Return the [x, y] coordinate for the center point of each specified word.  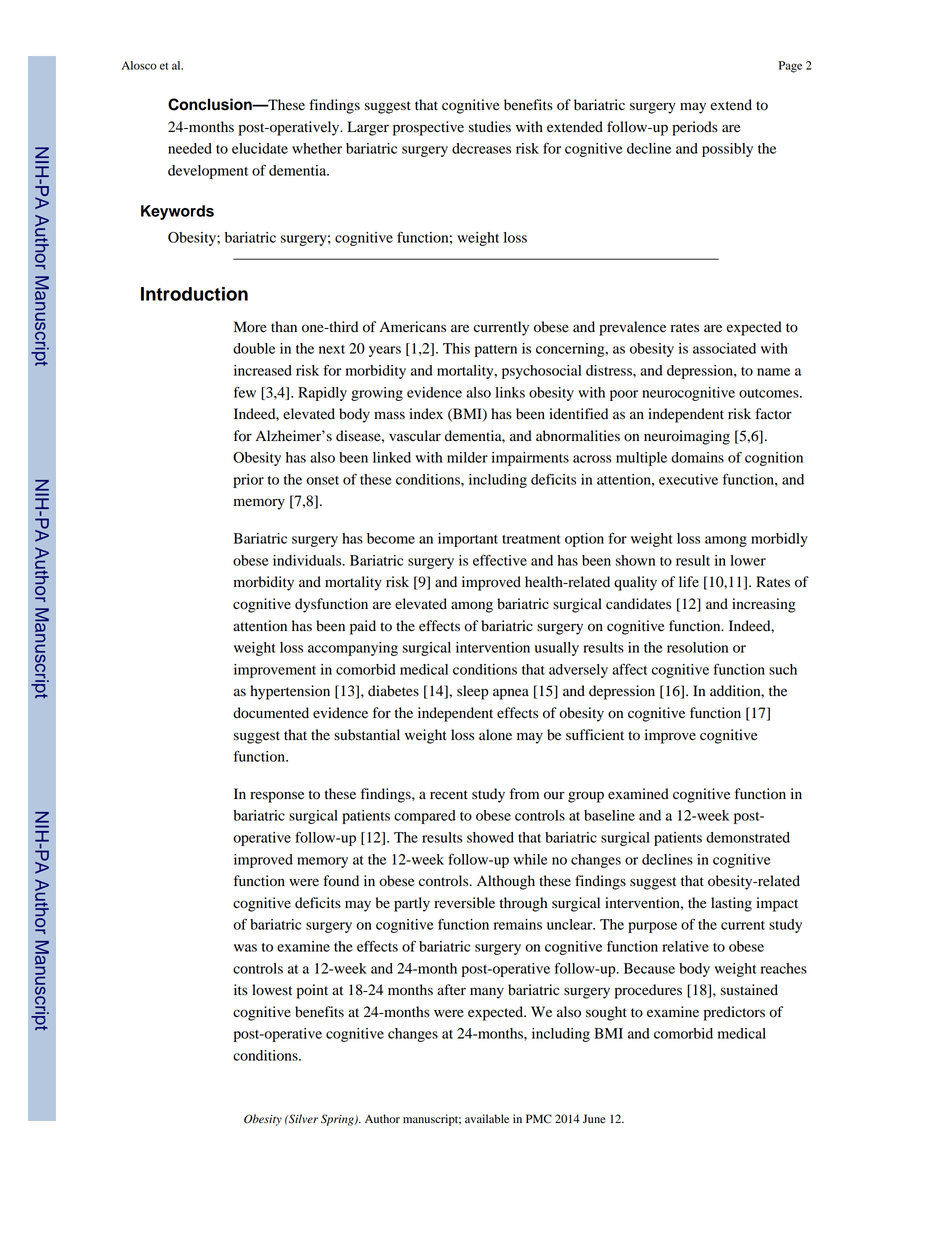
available [487, 1118]
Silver [302, 1119]
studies [490, 127]
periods [695, 128]
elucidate [260, 148]
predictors [734, 1013]
